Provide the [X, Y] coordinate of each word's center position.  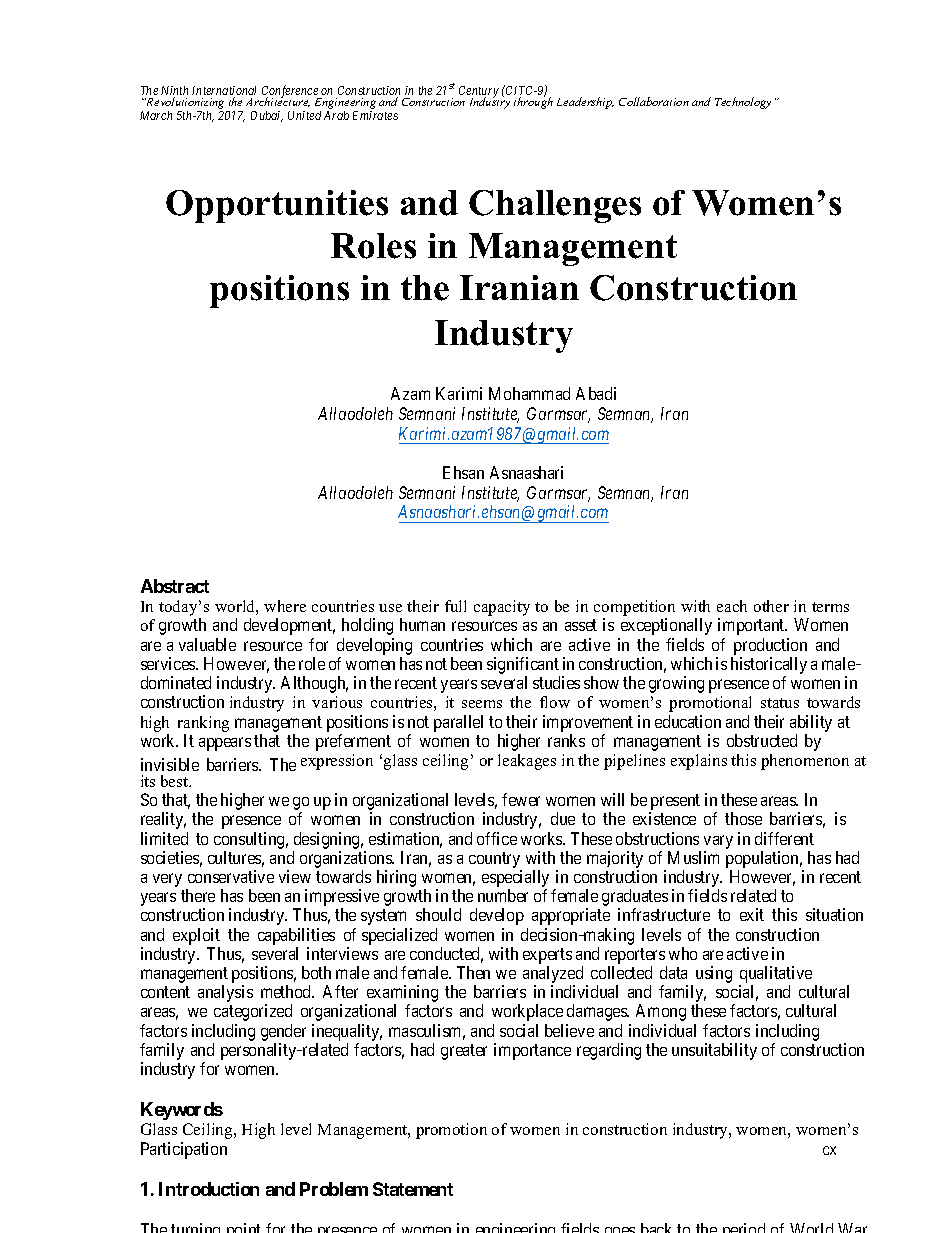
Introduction [209, 1189]
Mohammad [529, 393]
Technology [743, 103]
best [176, 781]
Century [479, 93]
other [771, 606]
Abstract [175, 586]
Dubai [267, 116]
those [743, 818]
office [497, 838]
